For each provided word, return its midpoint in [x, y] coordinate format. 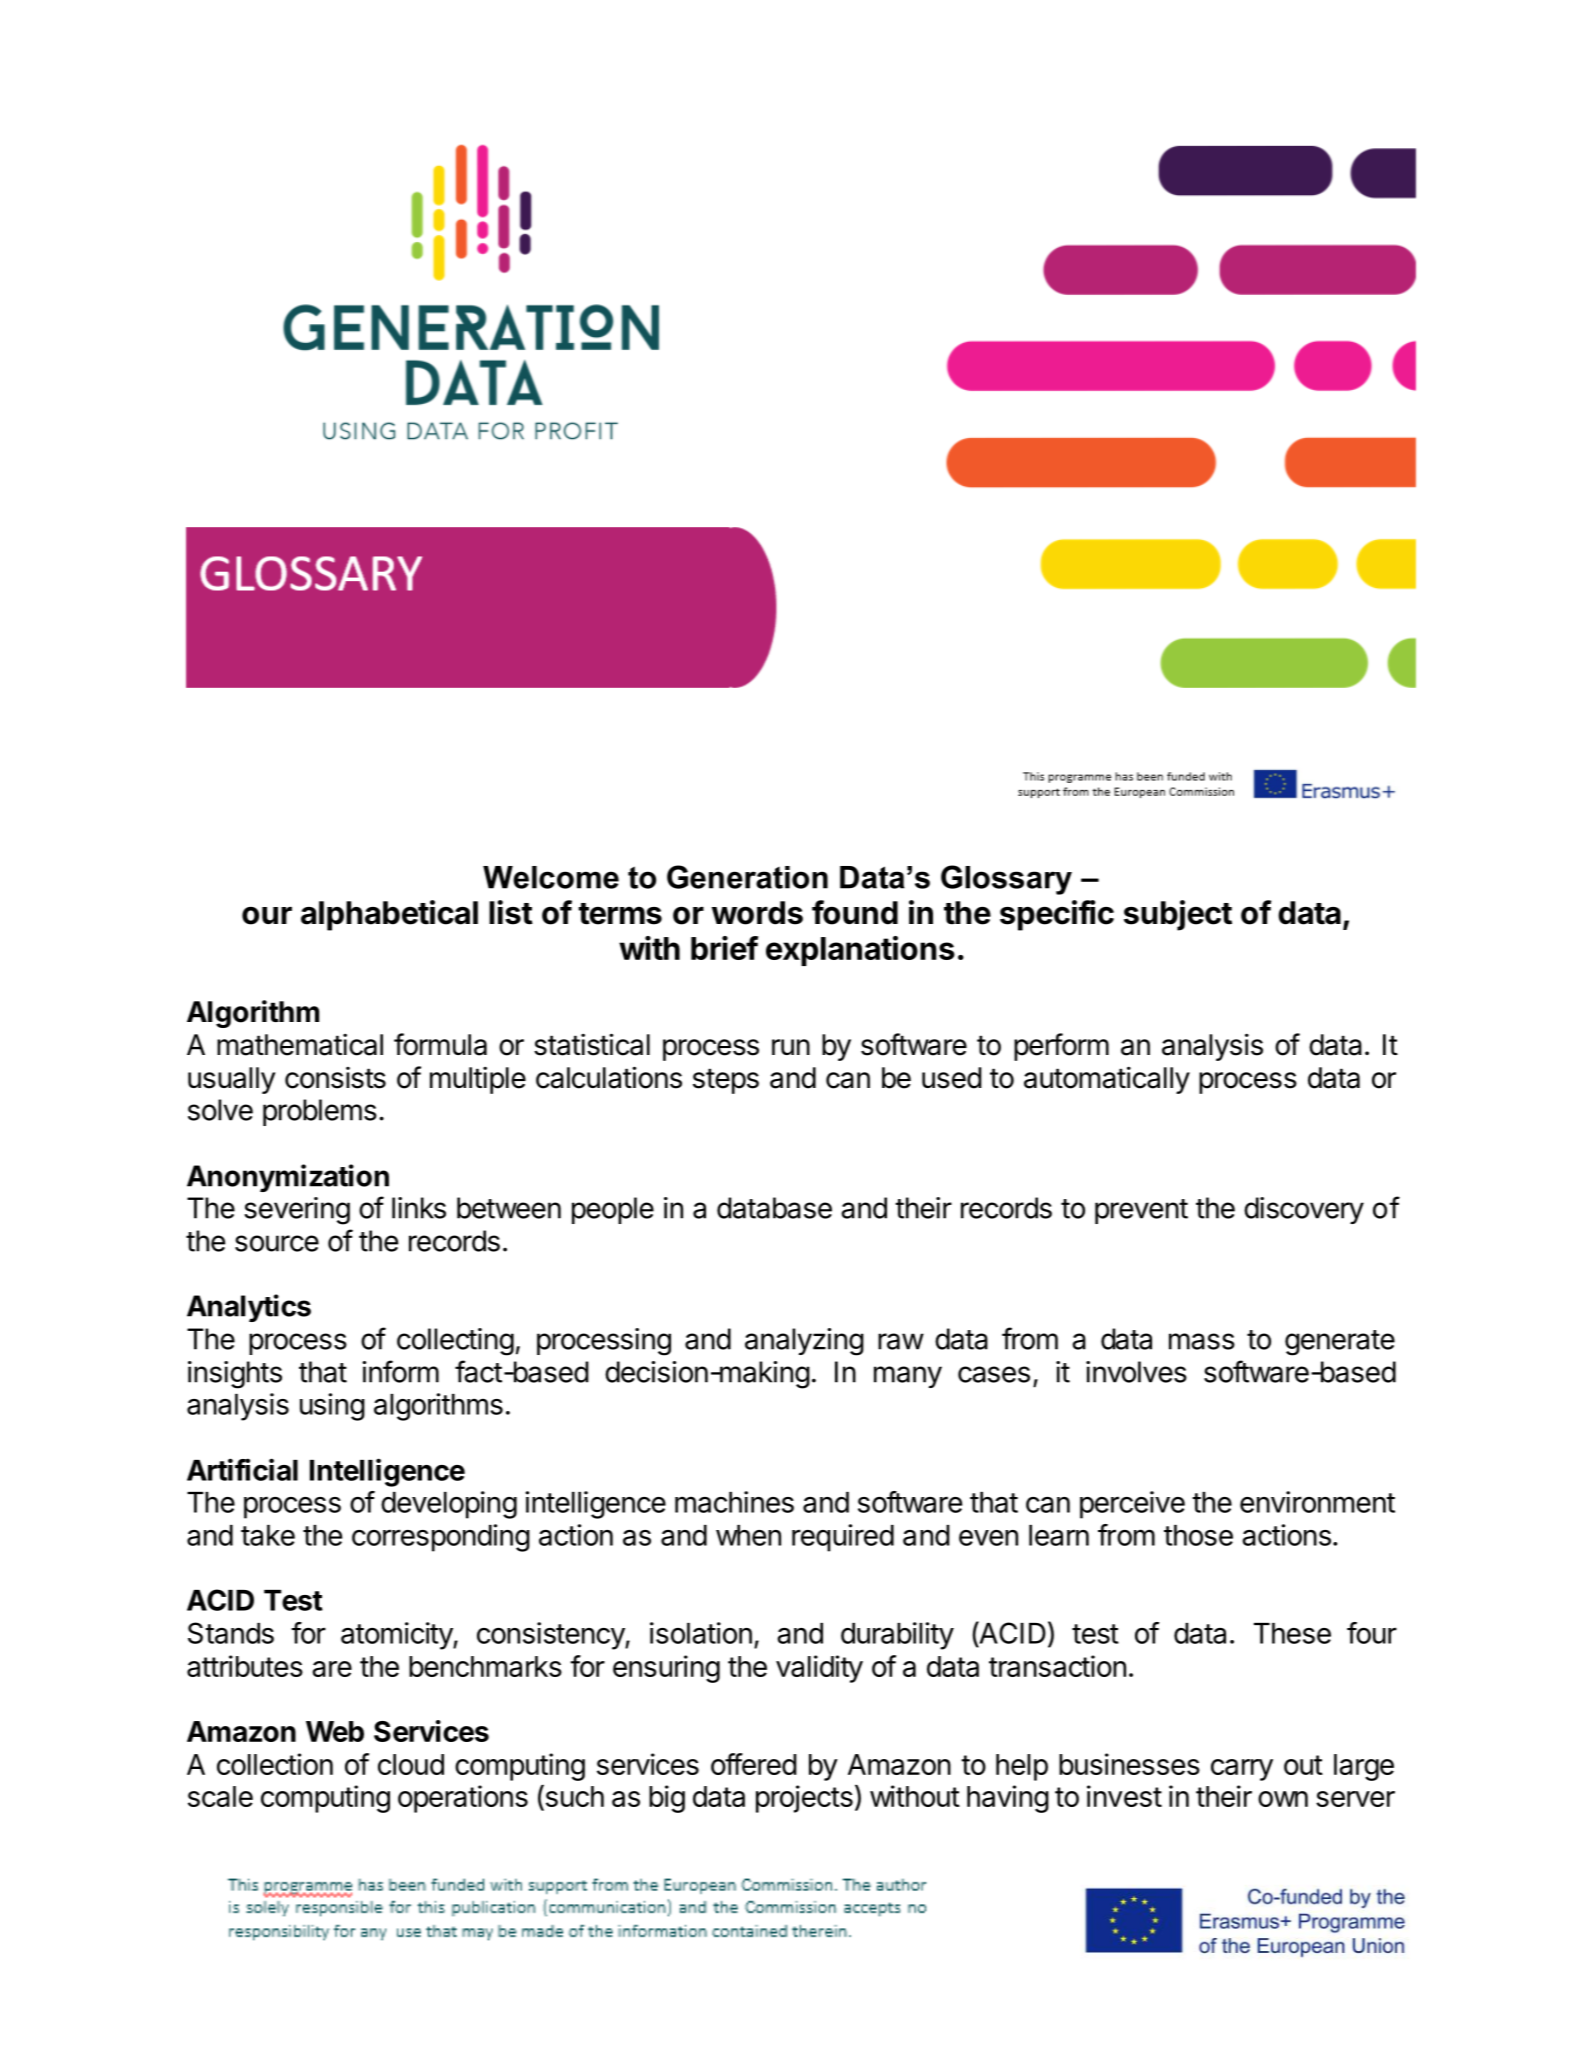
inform [400, 1371]
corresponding [441, 1538]
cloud [411, 1764]
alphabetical [389, 915]
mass [1202, 1341]
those [1198, 1535]
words [757, 913]
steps [726, 1081]
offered [754, 1764]
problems [320, 1112]
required [843, 1538]
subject [1178, 915]
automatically [1107, 1080]
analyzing [804, 1342]
